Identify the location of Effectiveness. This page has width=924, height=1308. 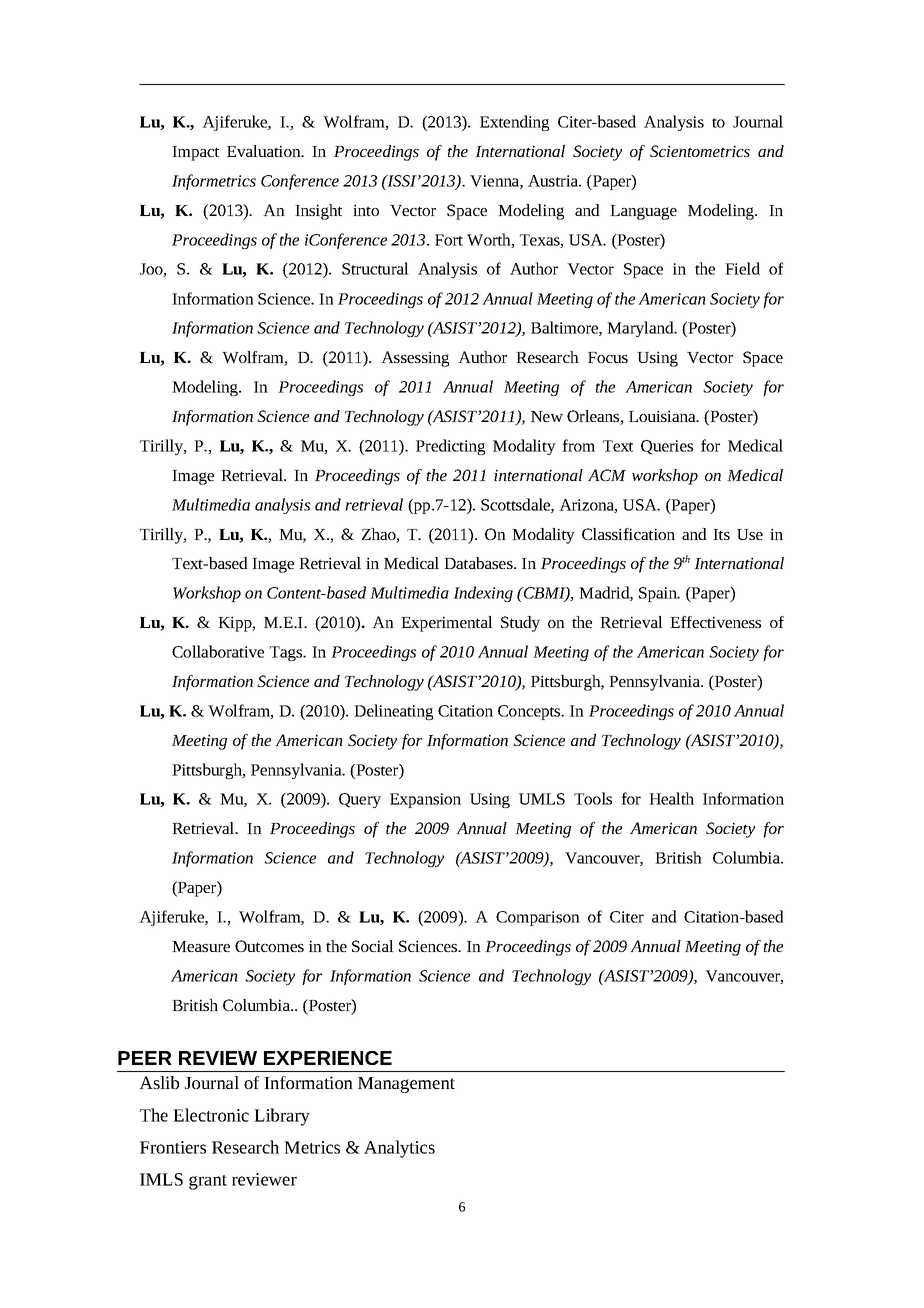
(715, 622).
